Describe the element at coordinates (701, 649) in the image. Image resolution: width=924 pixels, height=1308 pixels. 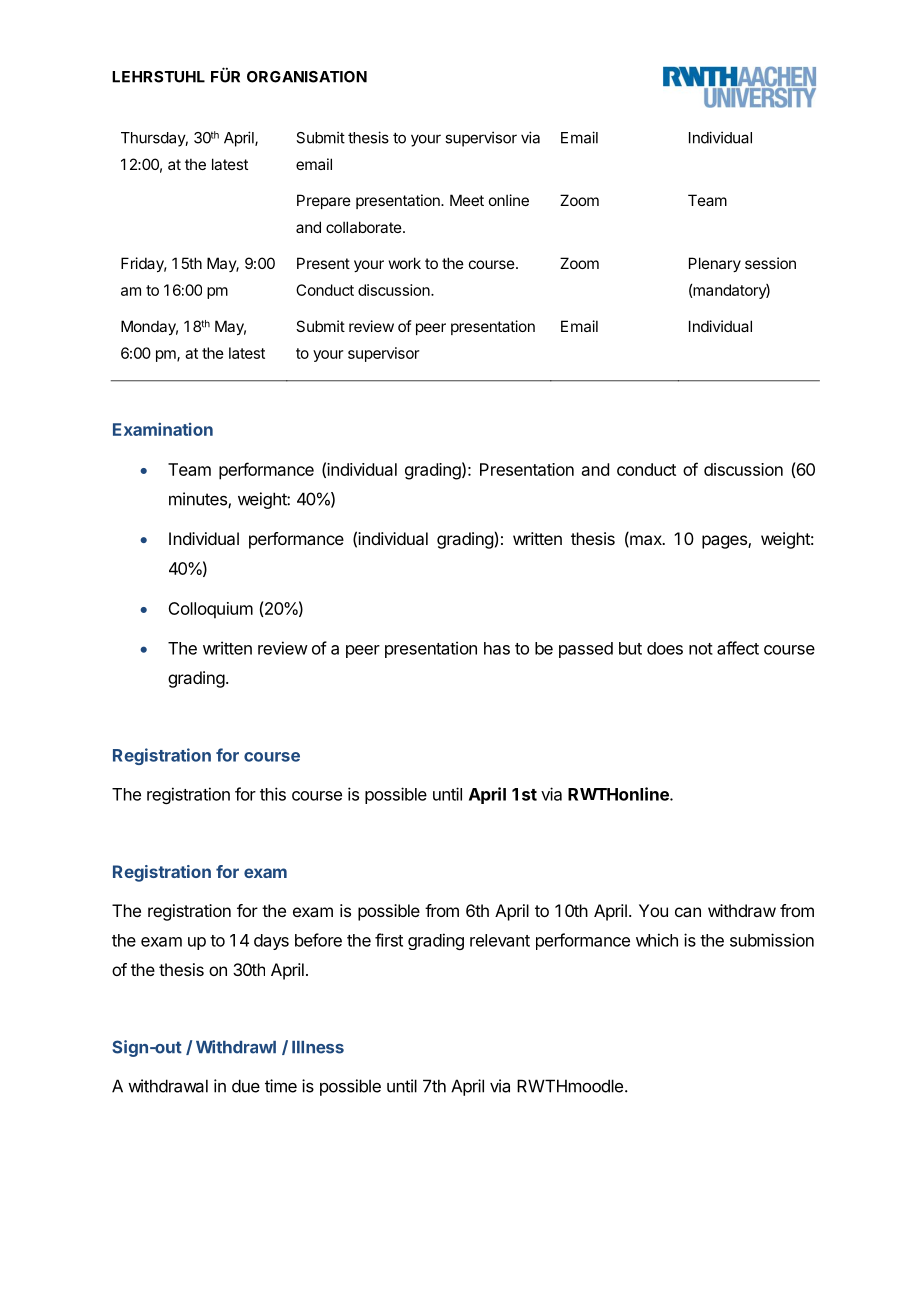
I see `not` at that location.
